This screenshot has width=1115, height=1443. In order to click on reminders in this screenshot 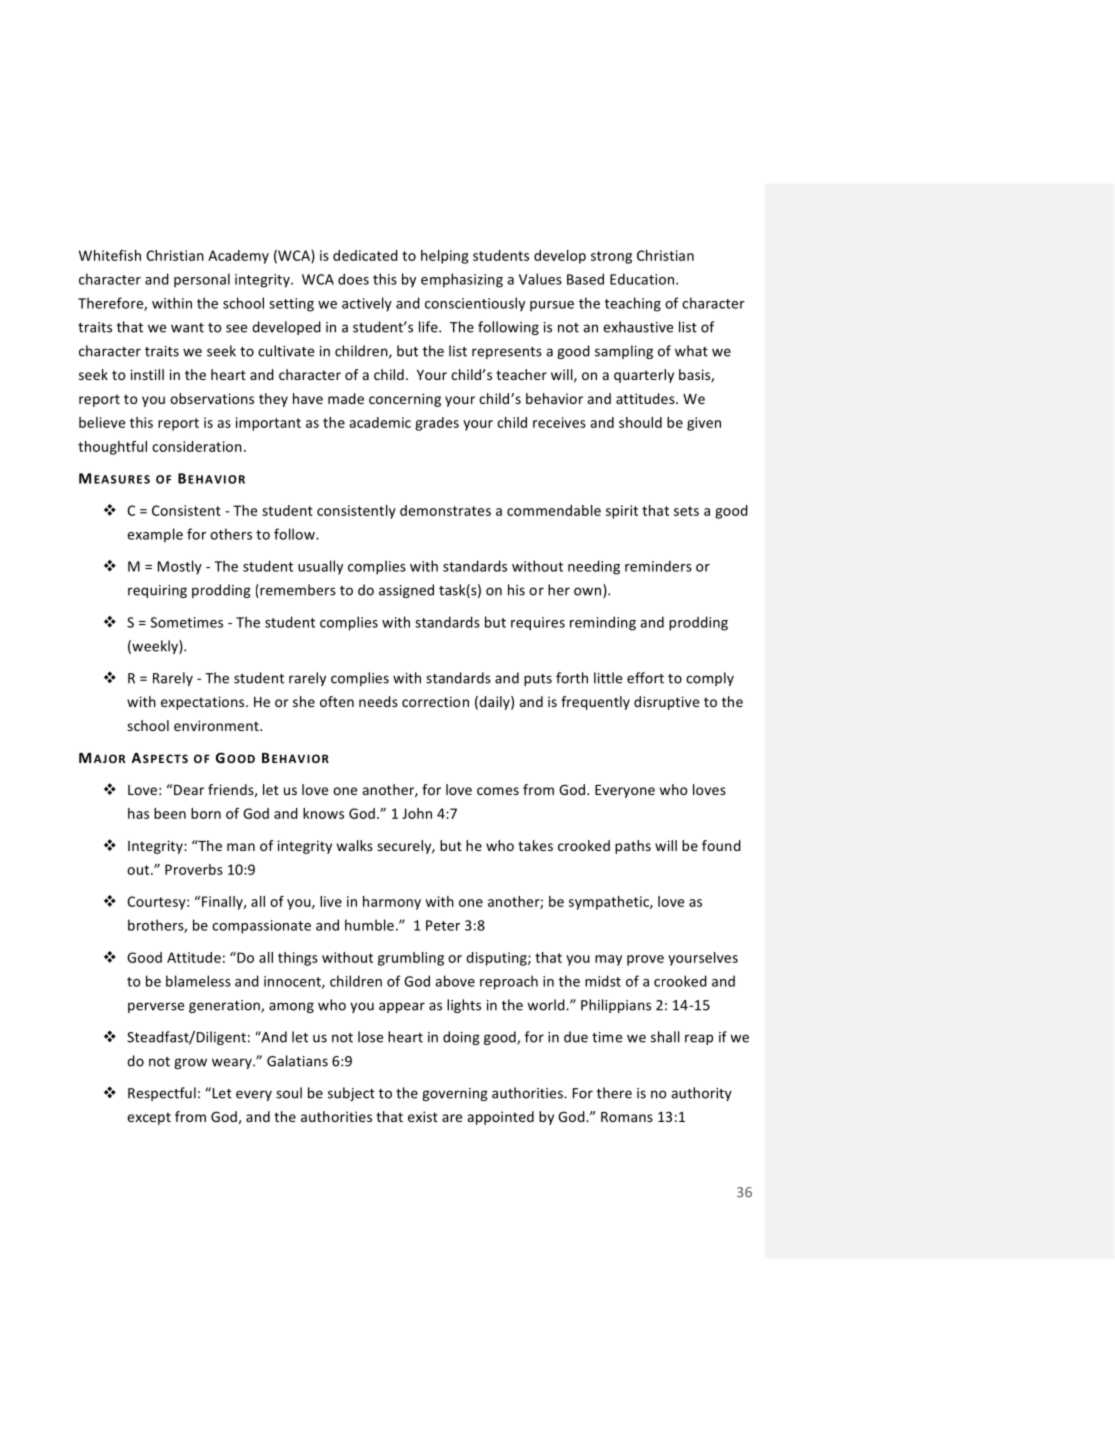, I will do `click(658, 566)`.
